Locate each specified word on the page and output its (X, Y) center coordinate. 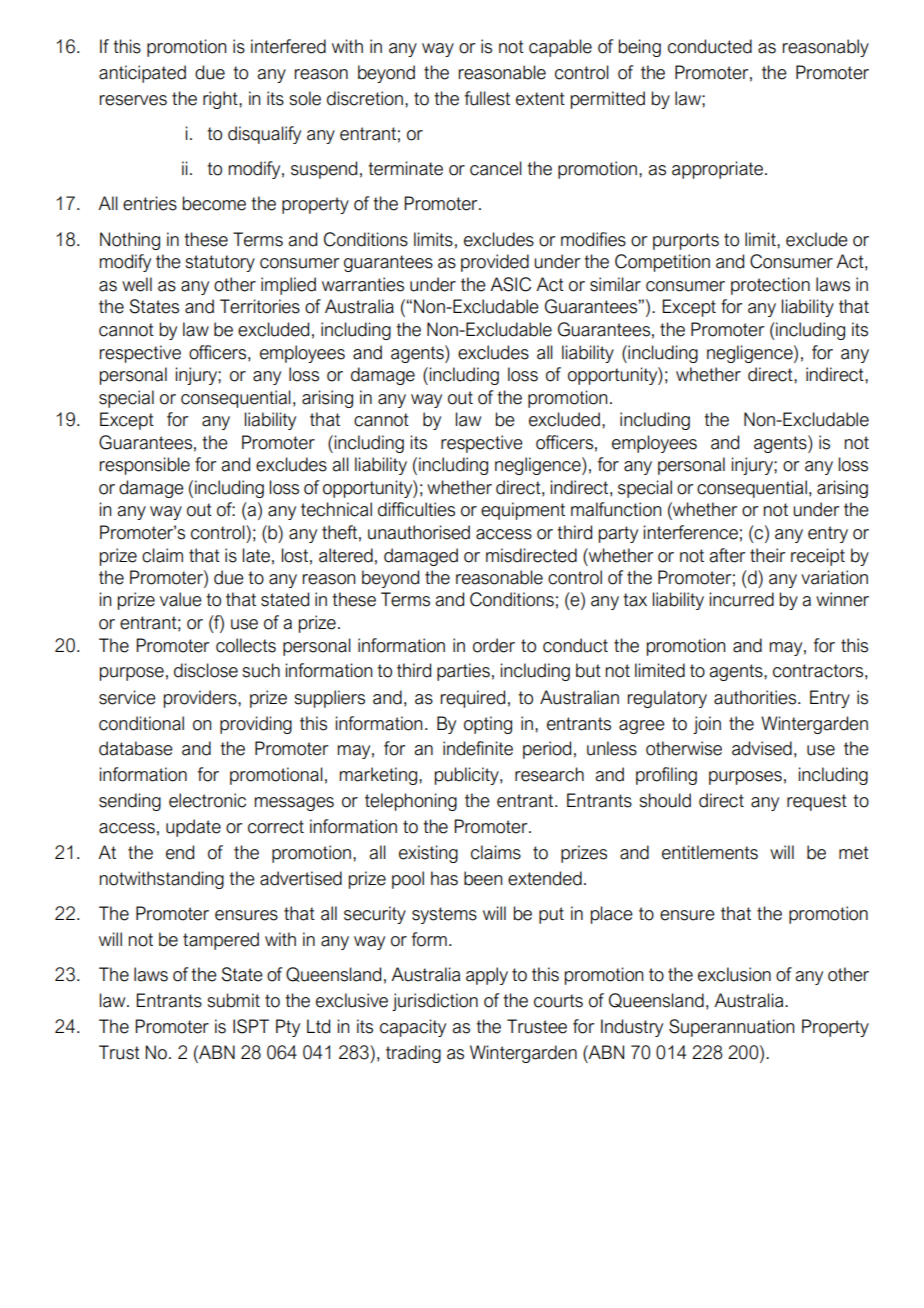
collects (246, 645)
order (494, 645)
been (483, 878)
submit (234, 1000)
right (221, 100)
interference (691, 532)
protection (770, 286)
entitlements (710, 852)
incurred (742, 599)
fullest (487, 98)
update (193, 828)
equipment (523, 511)
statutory (220, 263)
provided (495, 263)
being (640, 48)
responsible (145, 466)
